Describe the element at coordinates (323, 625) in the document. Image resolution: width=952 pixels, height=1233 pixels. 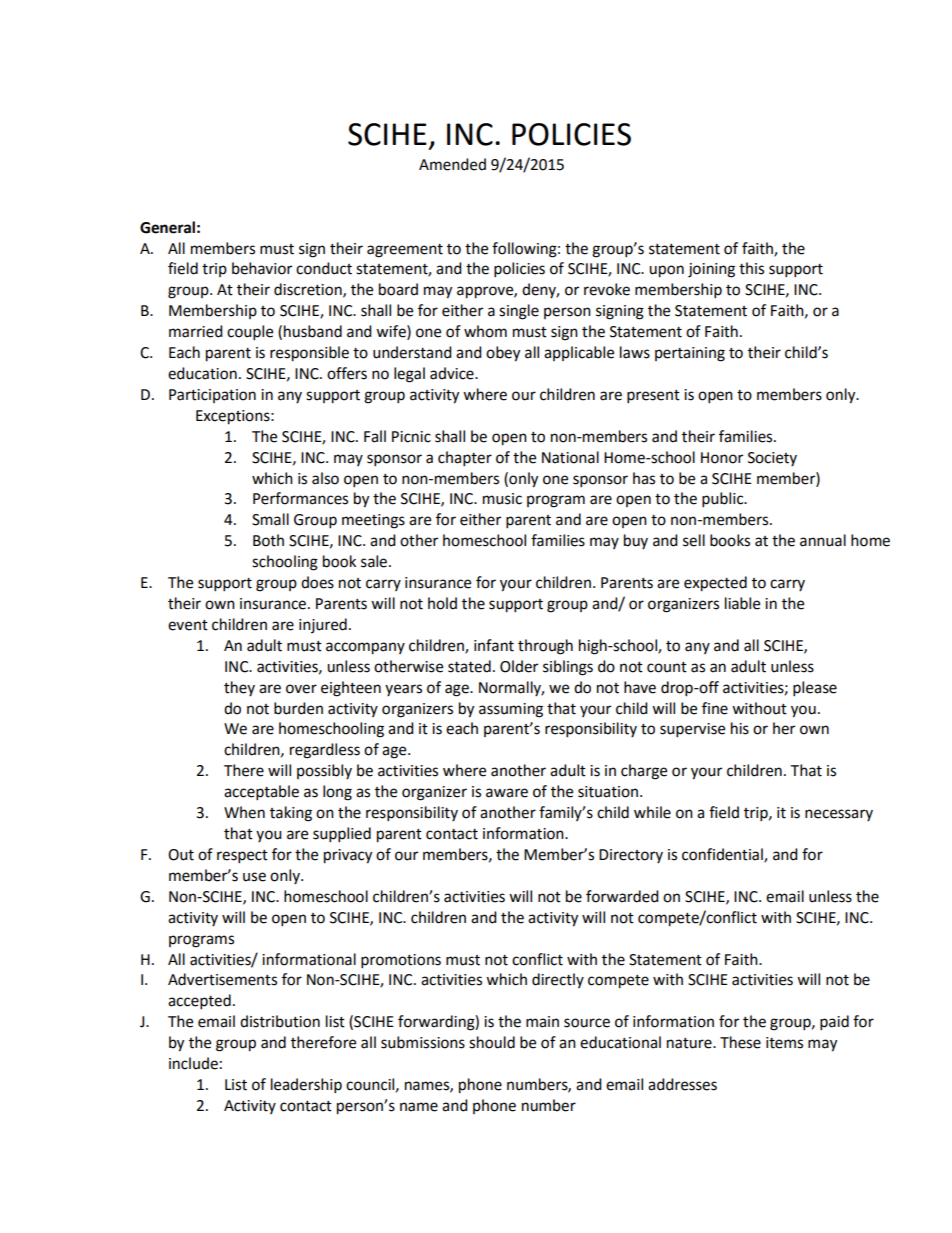
I see `injured` at that location.
